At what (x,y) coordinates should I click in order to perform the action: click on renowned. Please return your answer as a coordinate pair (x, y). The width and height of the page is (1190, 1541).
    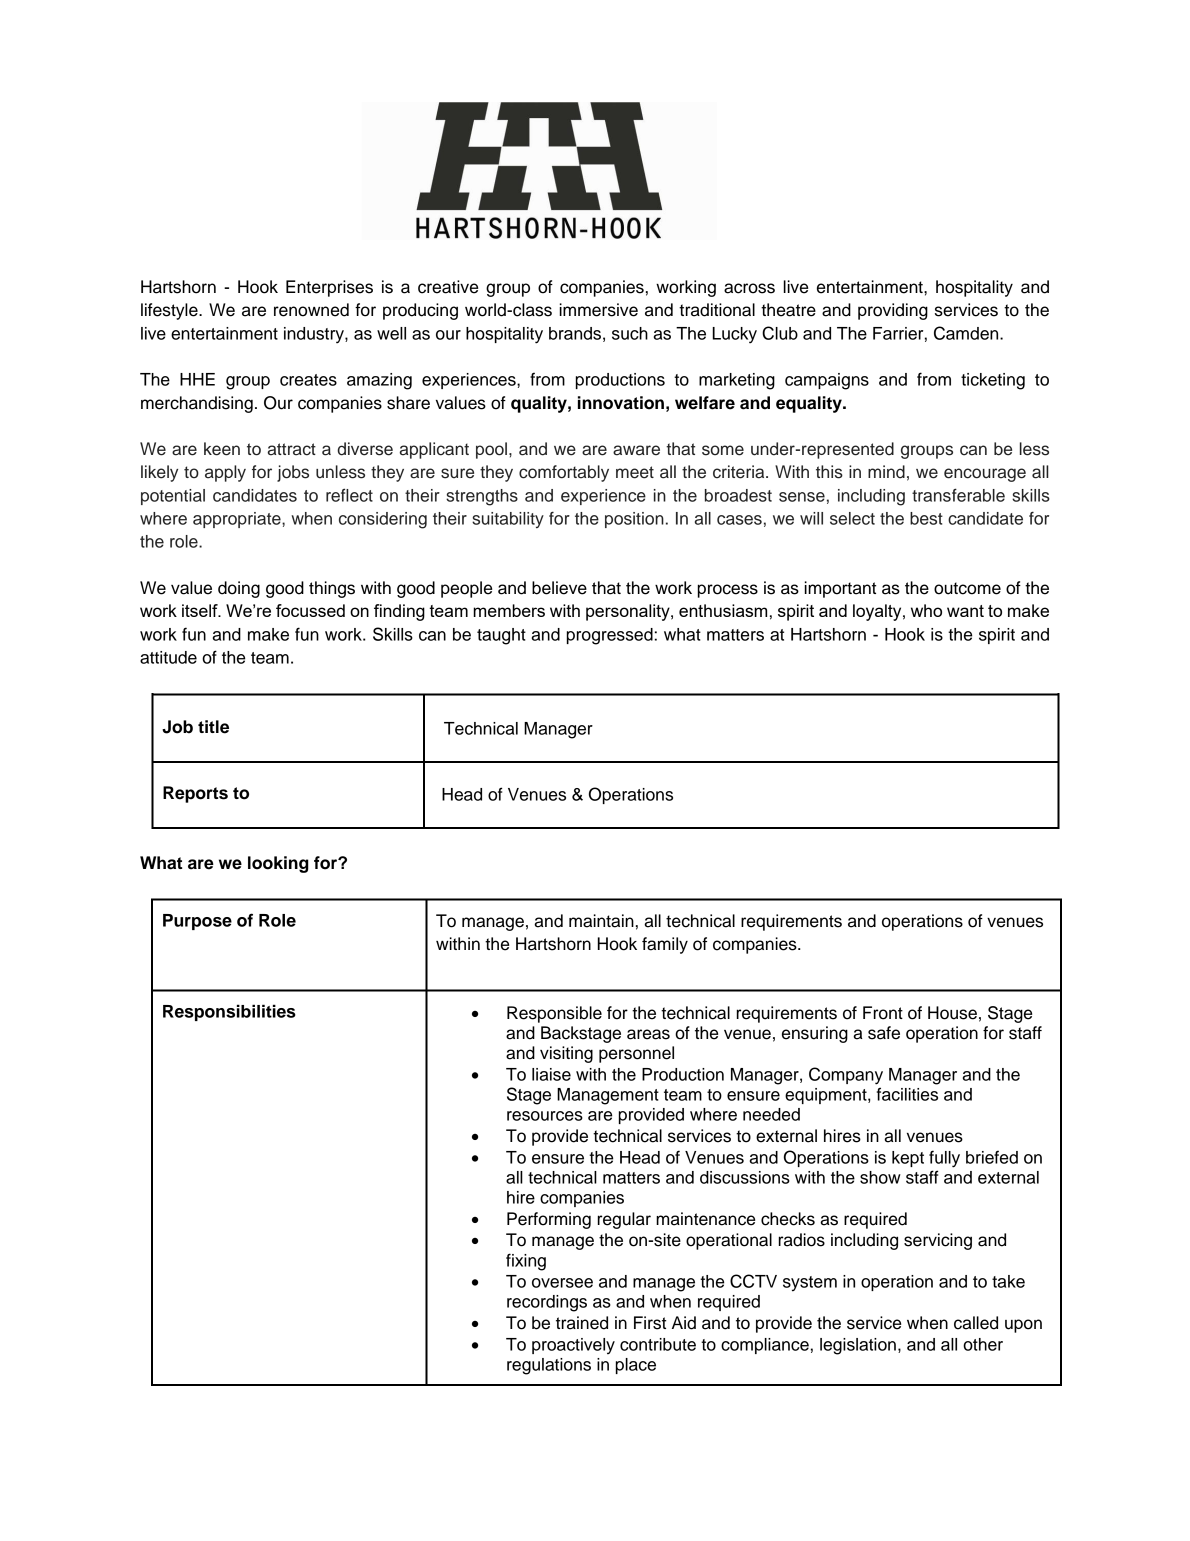
    Looking at the image, I should click on (311, 310).
